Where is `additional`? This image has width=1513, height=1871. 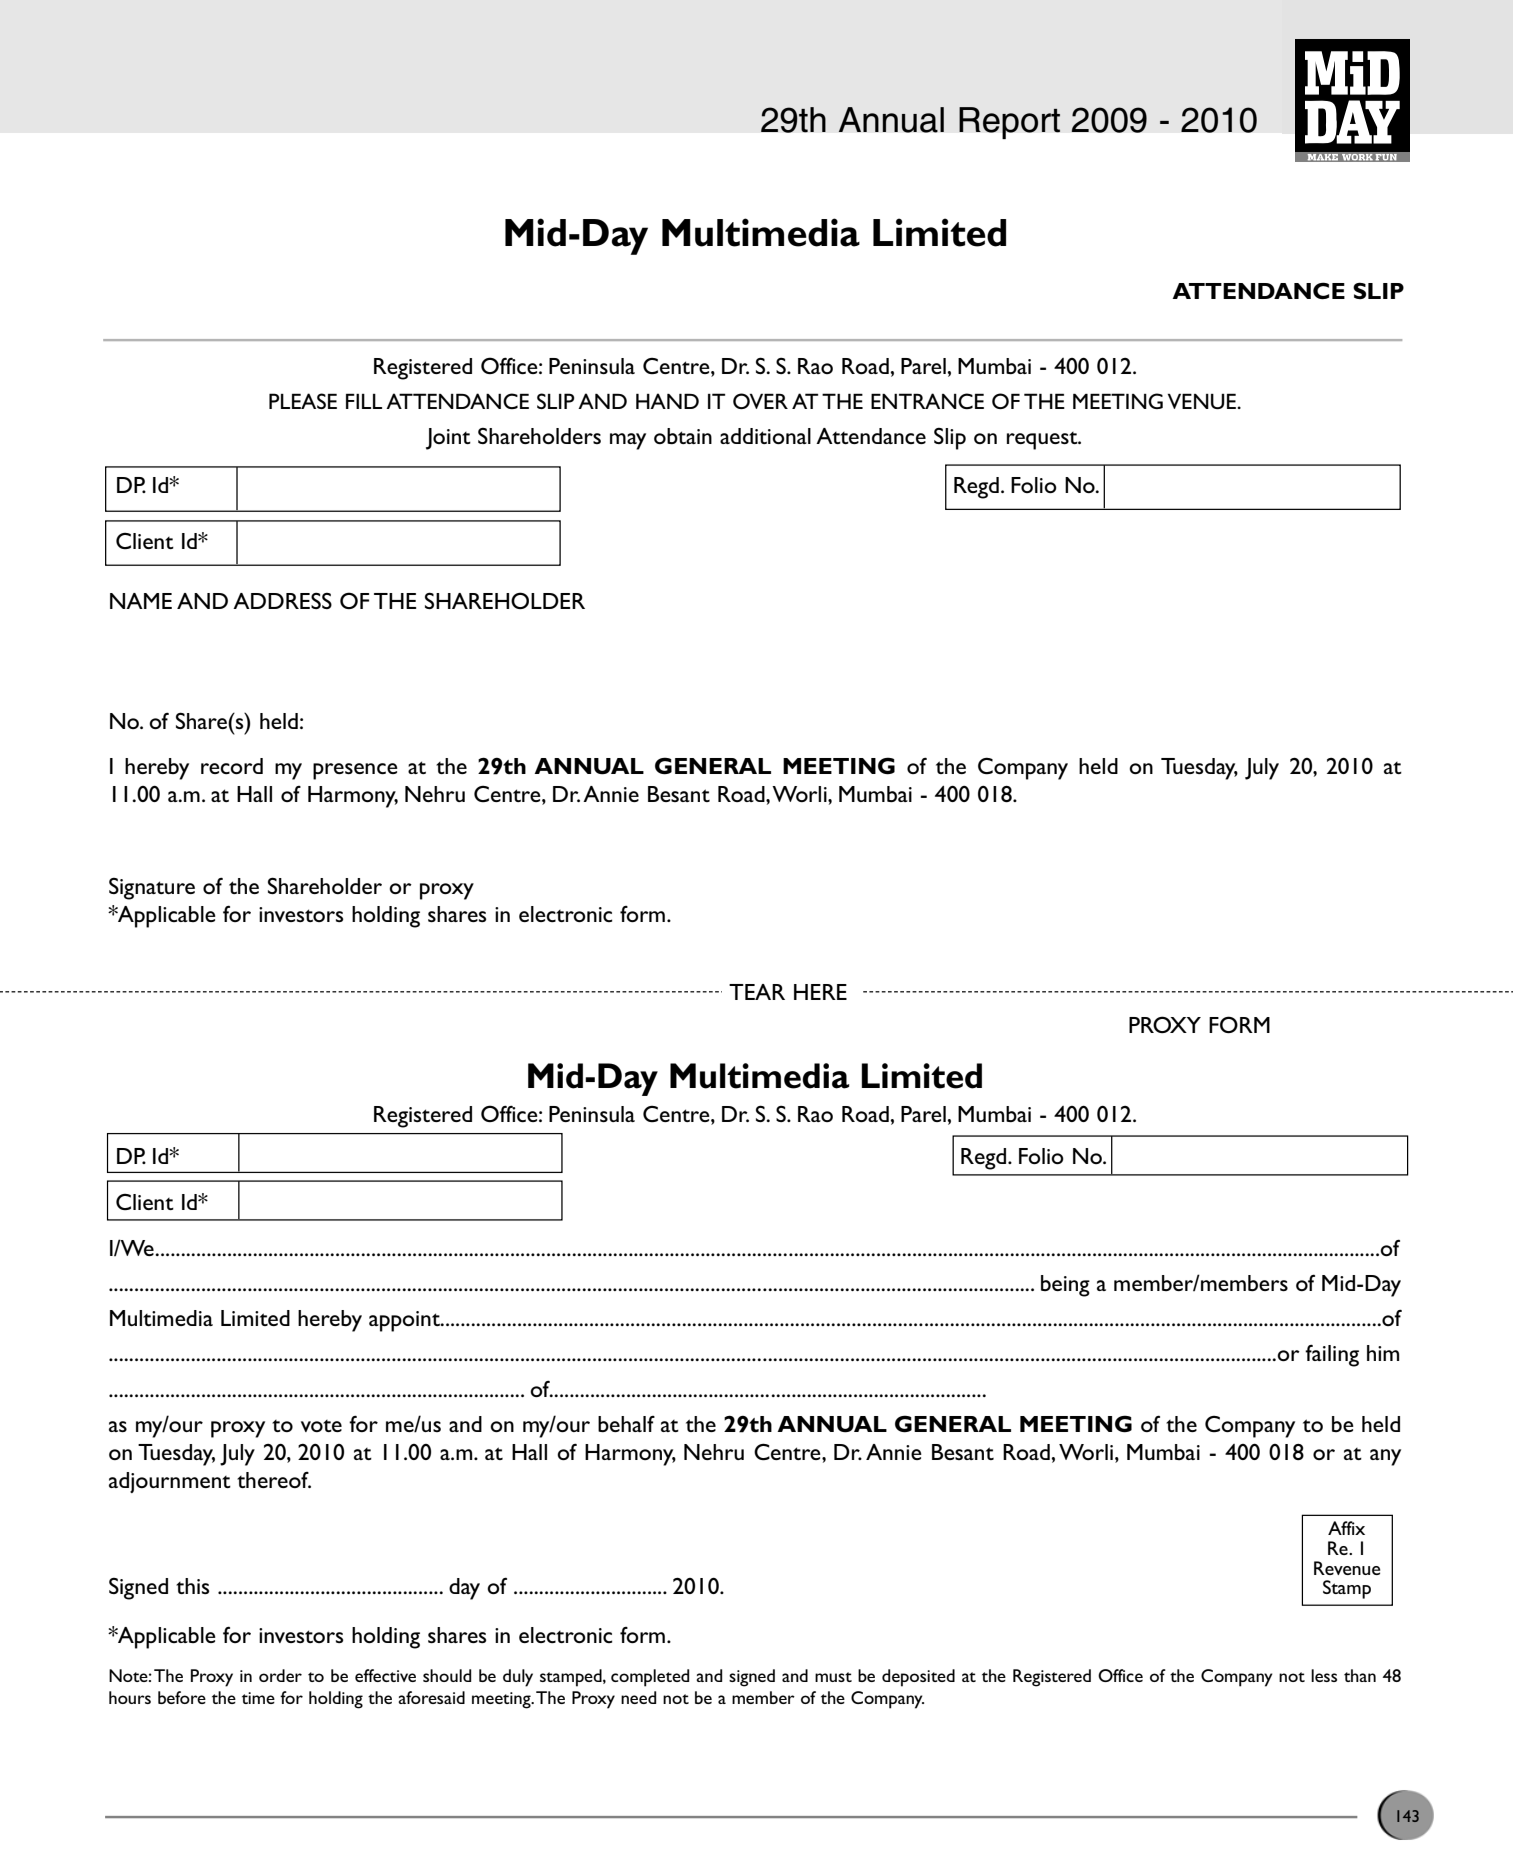
additional is located at coordinates (765, 436).
